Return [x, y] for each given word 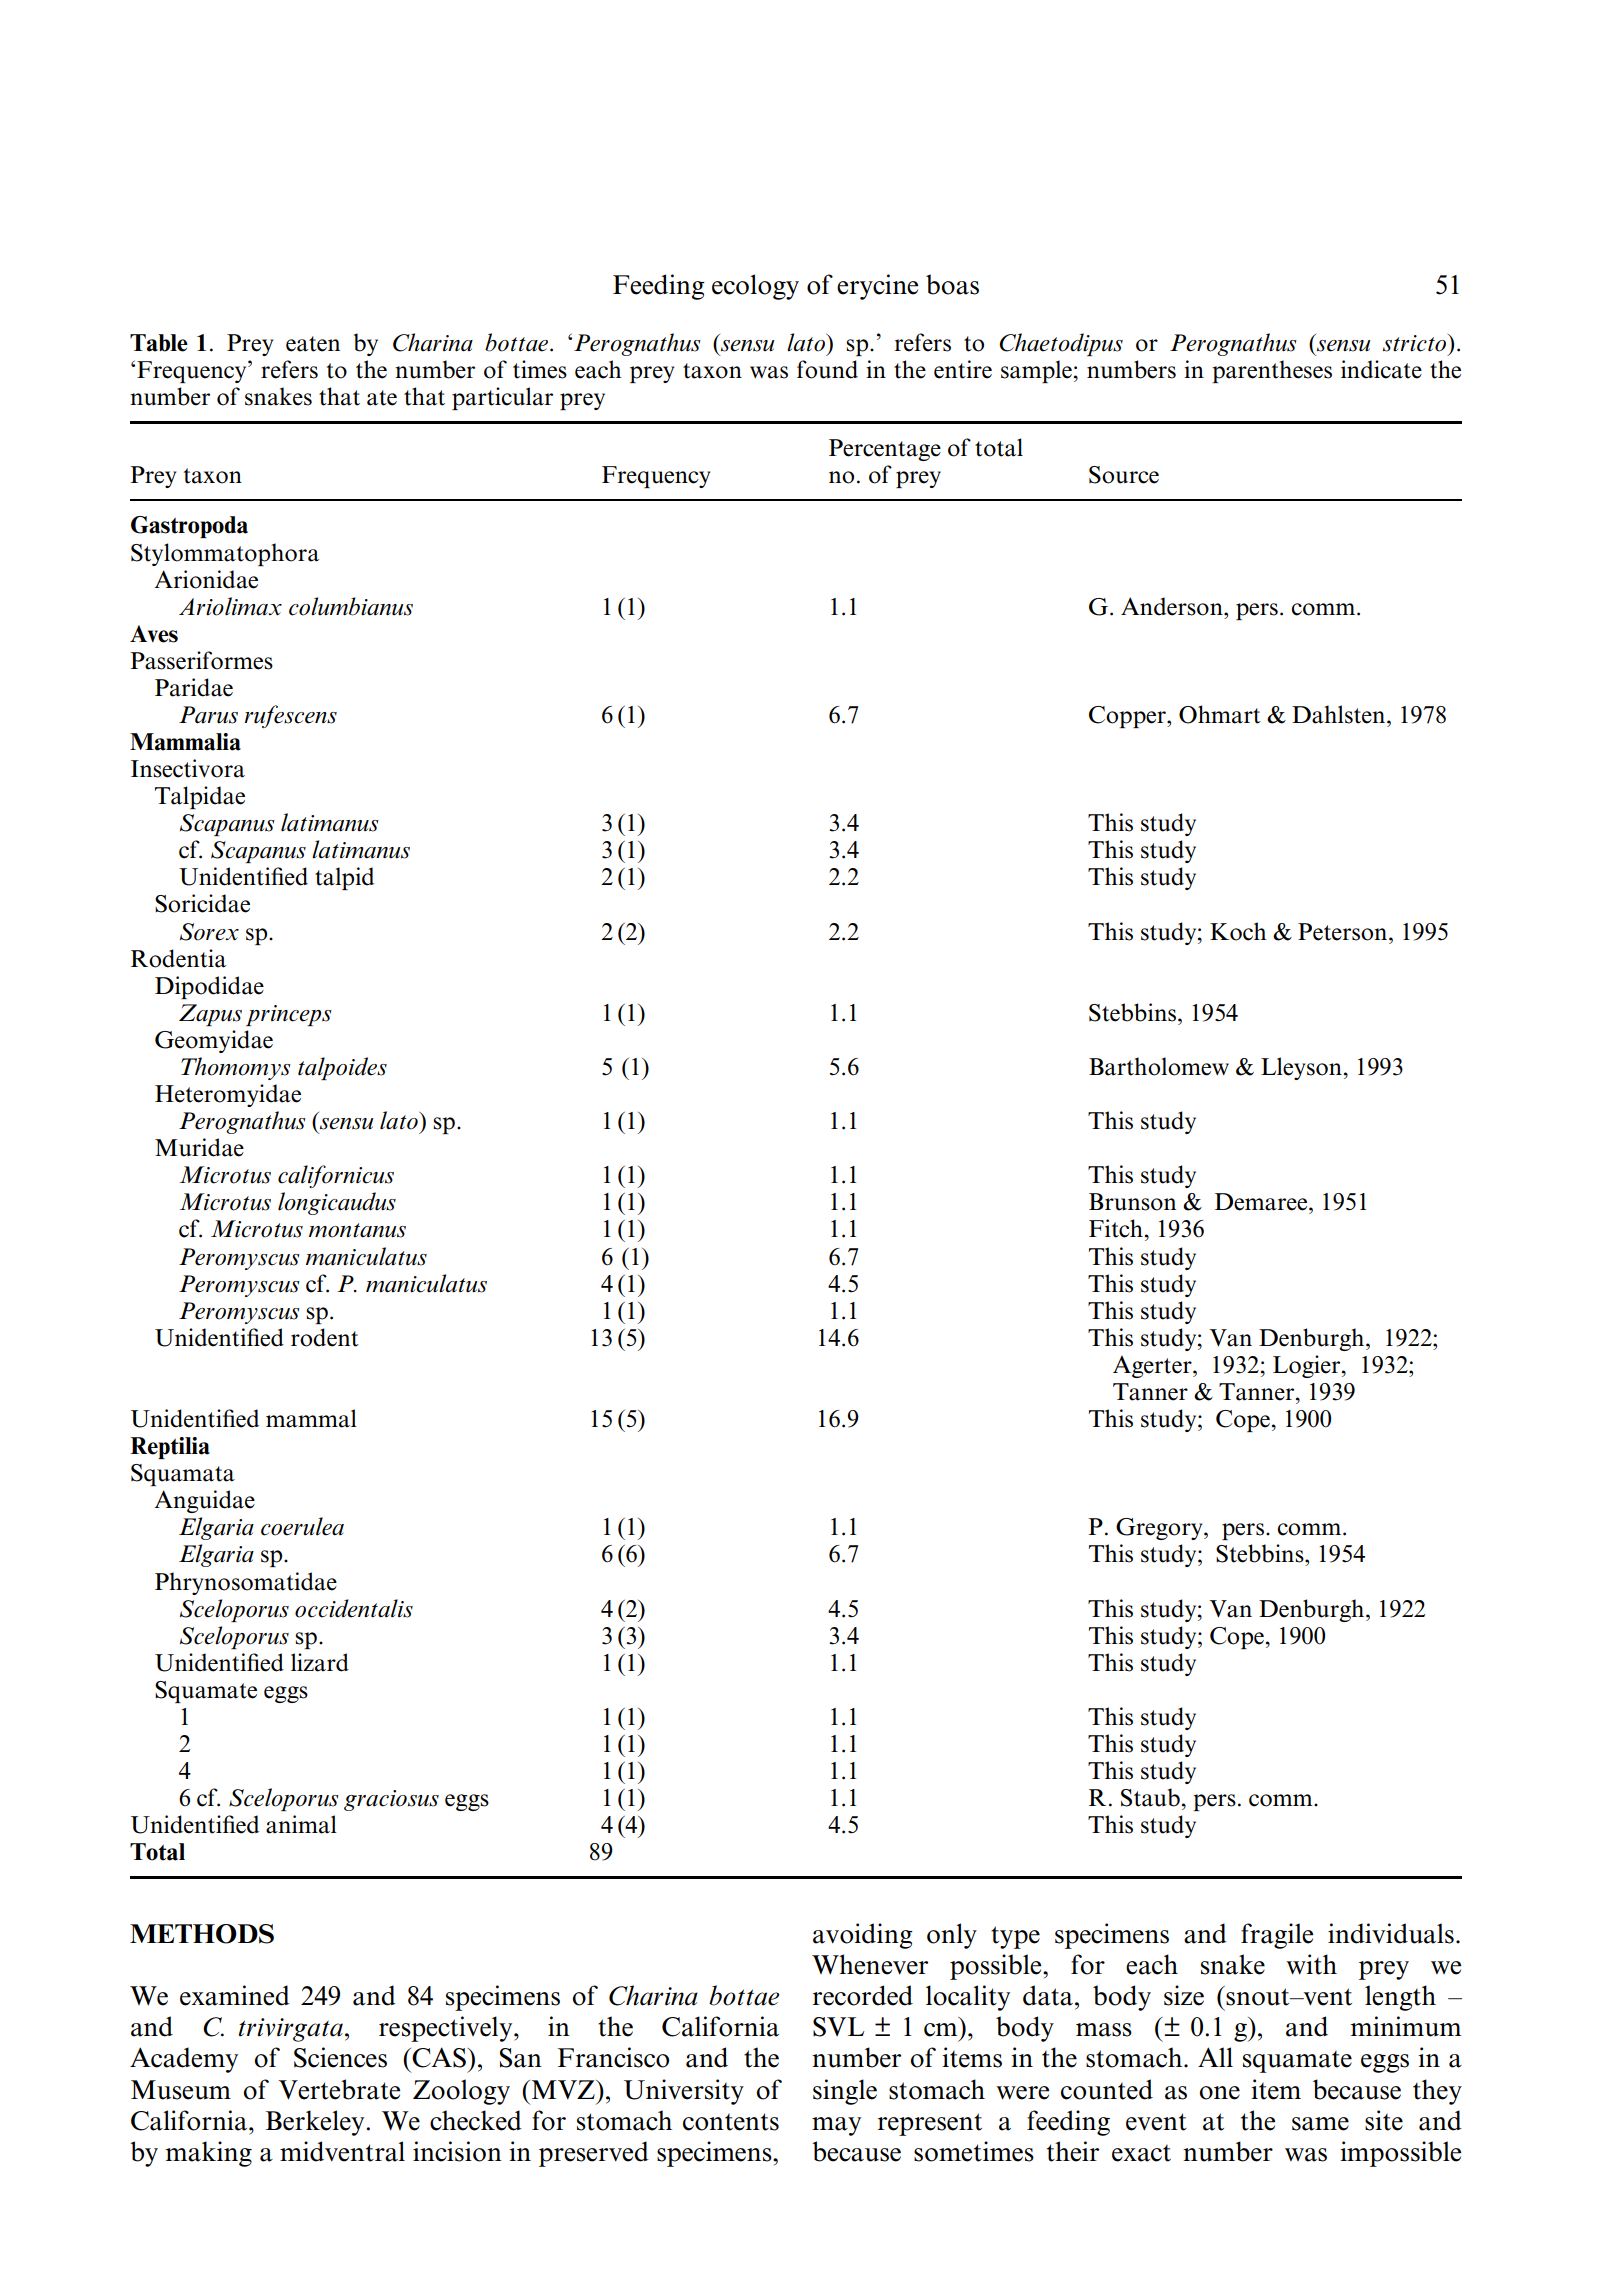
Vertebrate [339, 2089]
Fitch [1116, 1228]
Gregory [1160, 1529]
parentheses [1272, 371]
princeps [289, 1015]
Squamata [183, 1475]
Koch [1238, 931]
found [827, 369]
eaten [313, 344]
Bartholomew [1159, 1066]
